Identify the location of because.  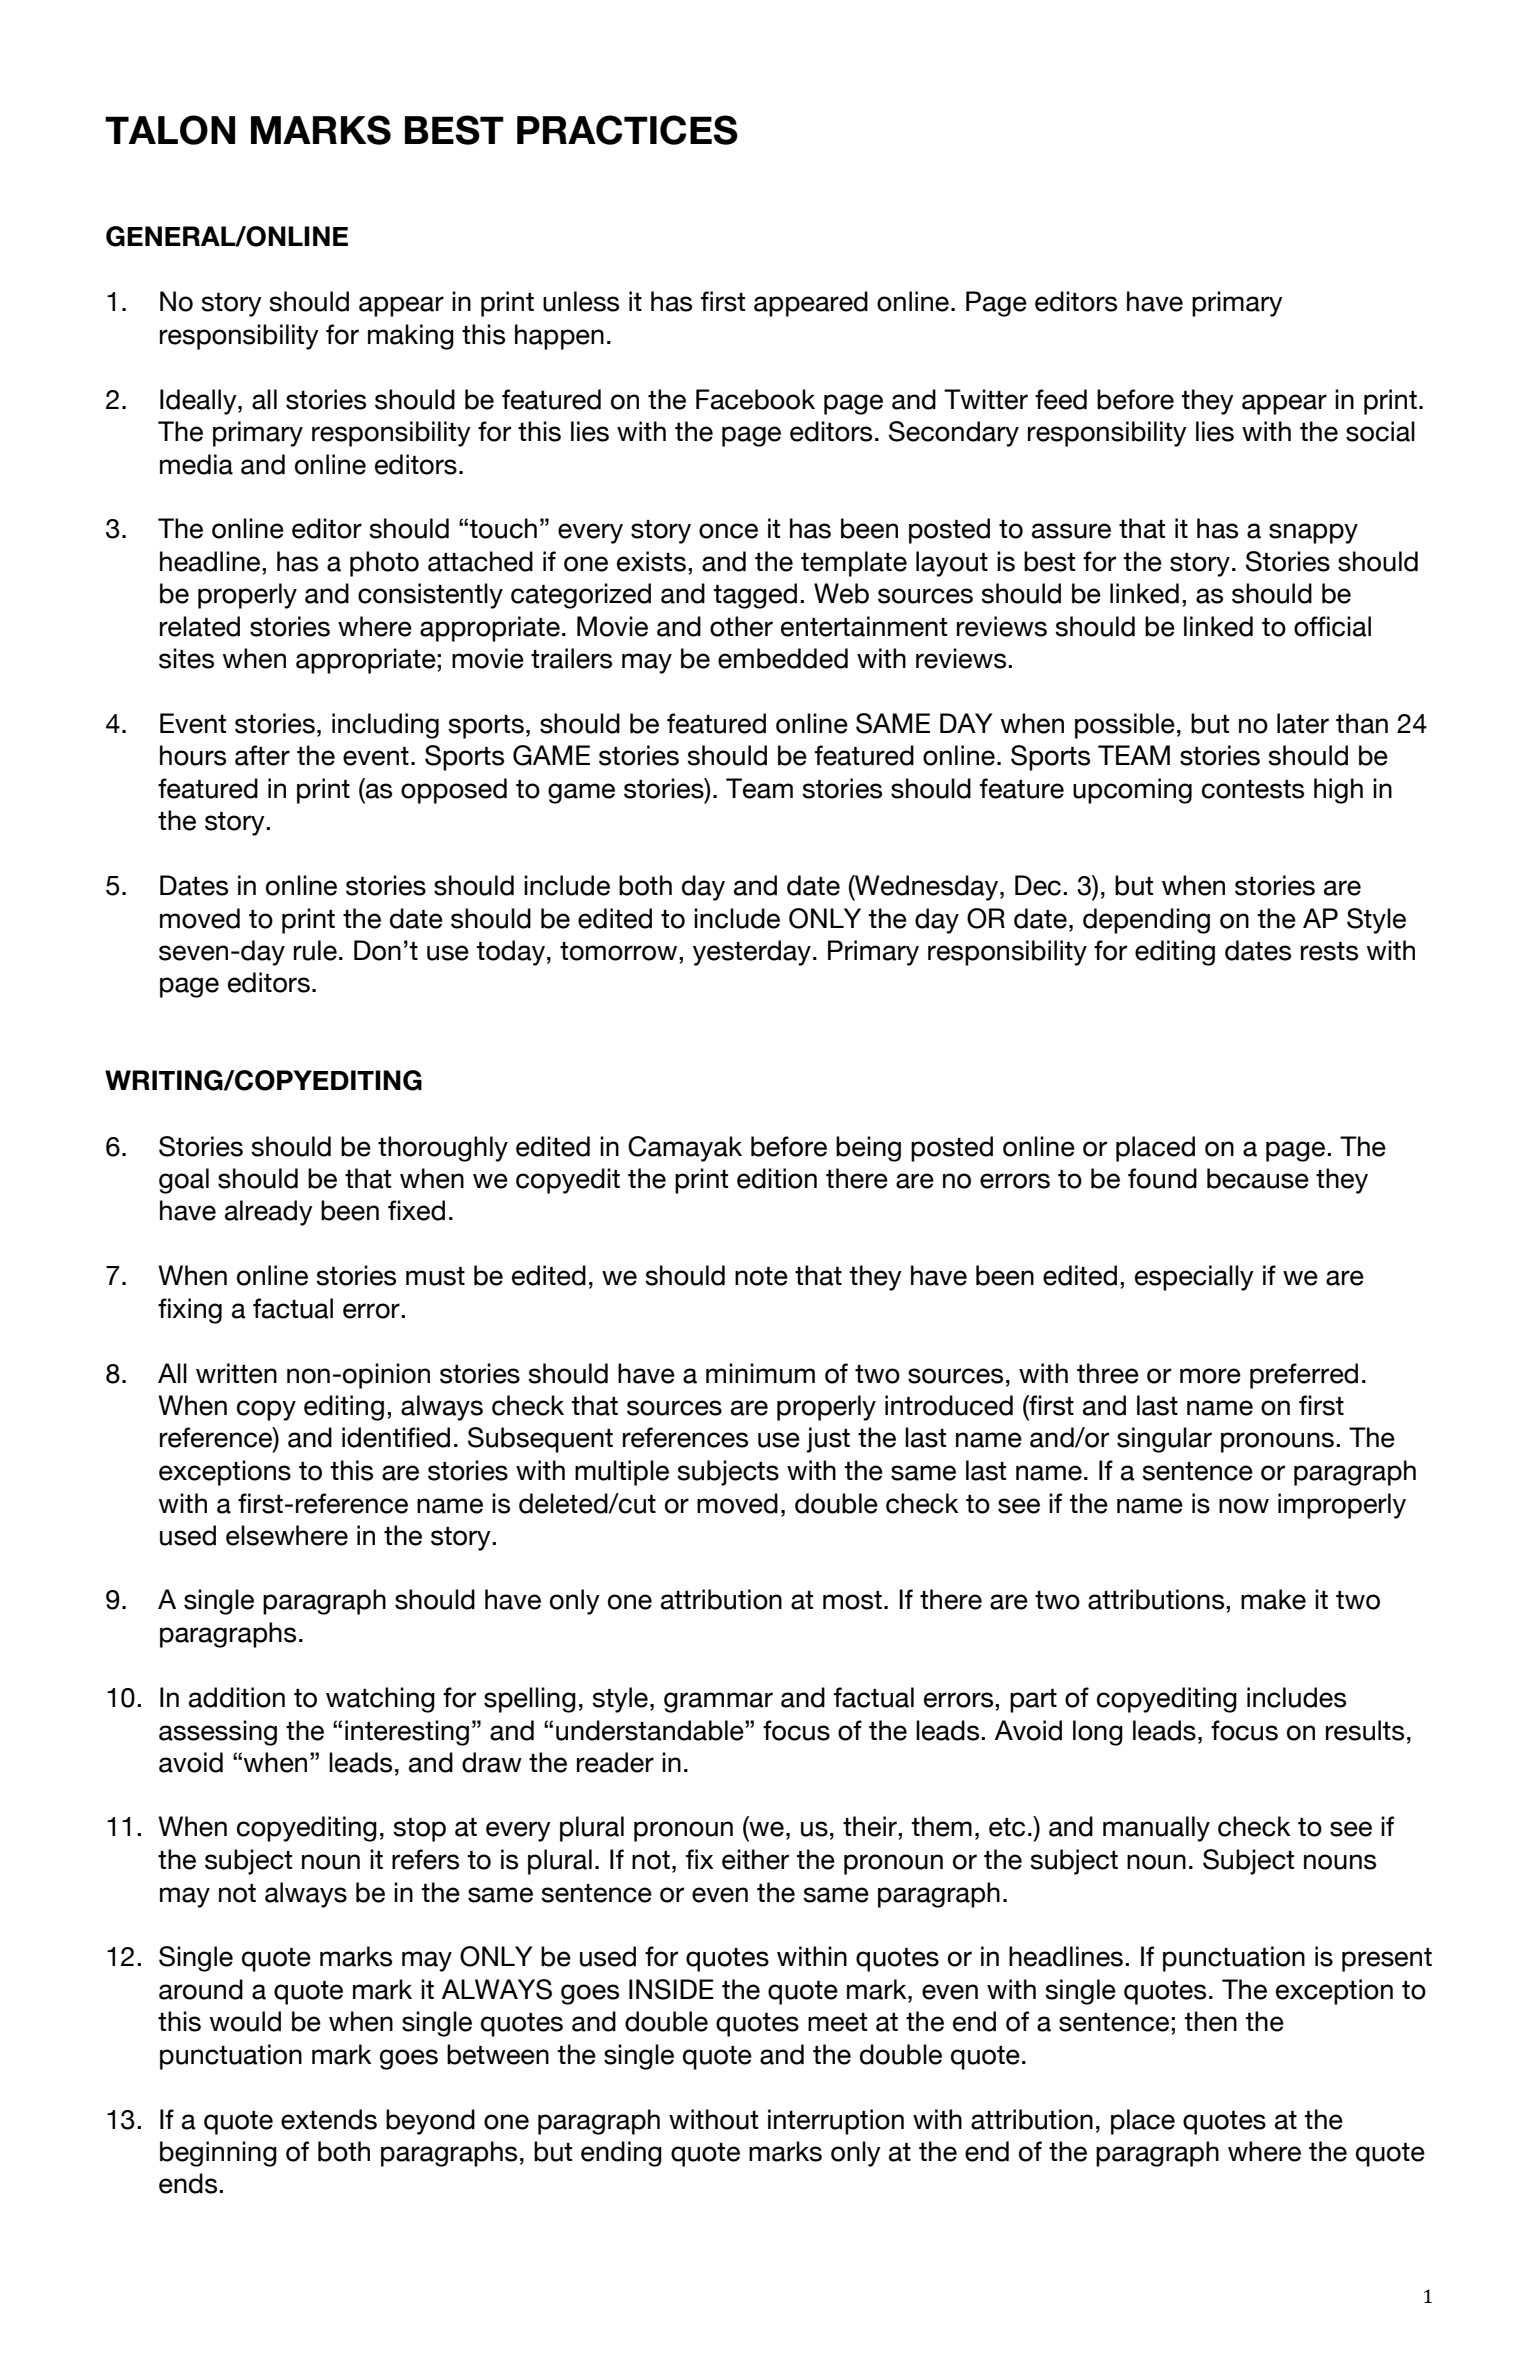
(1258, 1178).
